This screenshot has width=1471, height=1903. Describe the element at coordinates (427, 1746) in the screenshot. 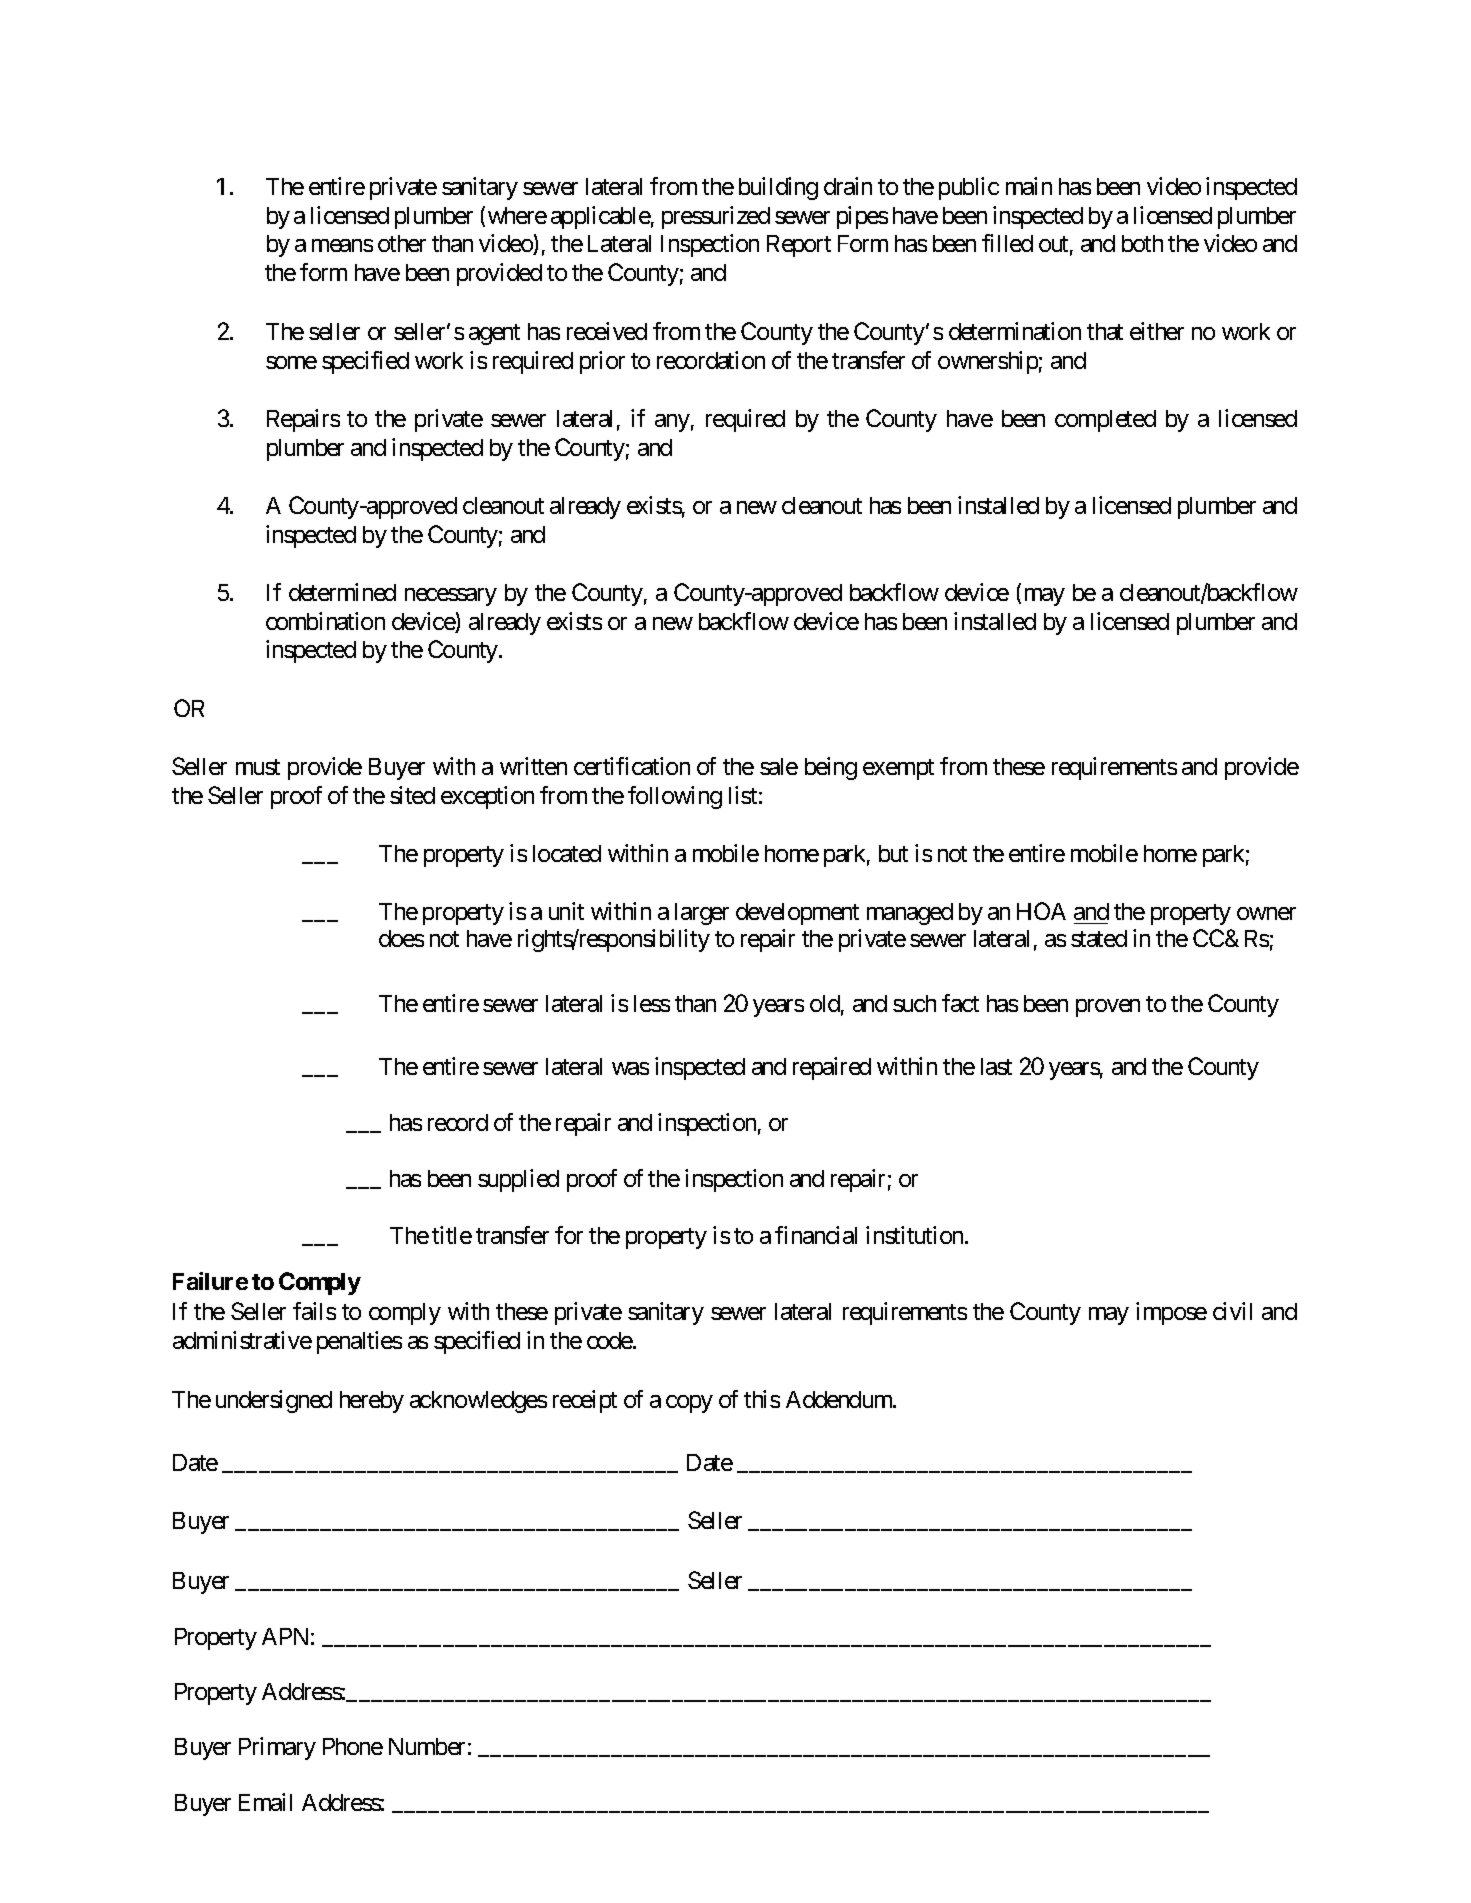

I see `Number` at that location.
